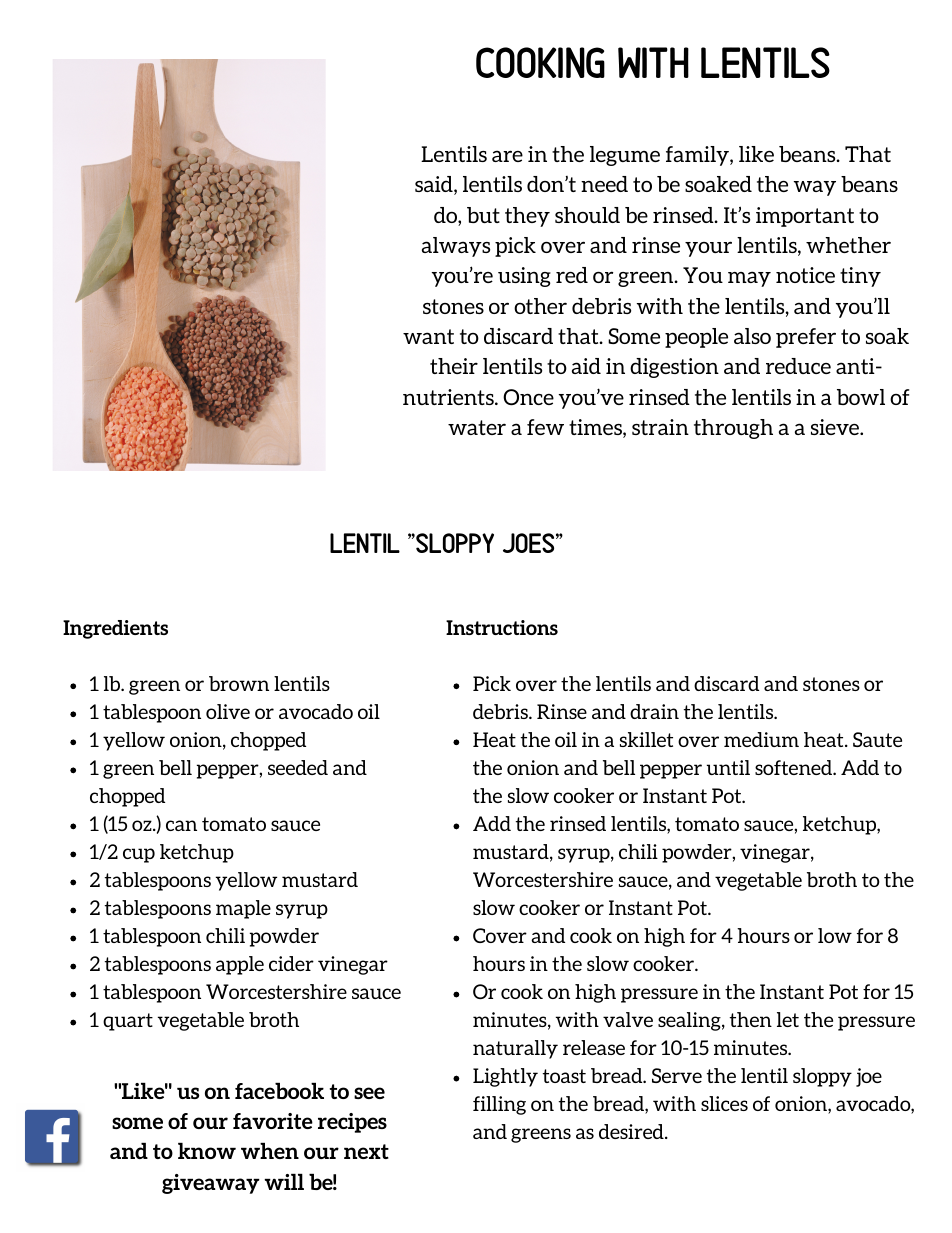 The height and width of the page is (1233, 952). What do you see at coordinates (733, 429) in the page?
I see `through` at bounding box center [733, 429].
